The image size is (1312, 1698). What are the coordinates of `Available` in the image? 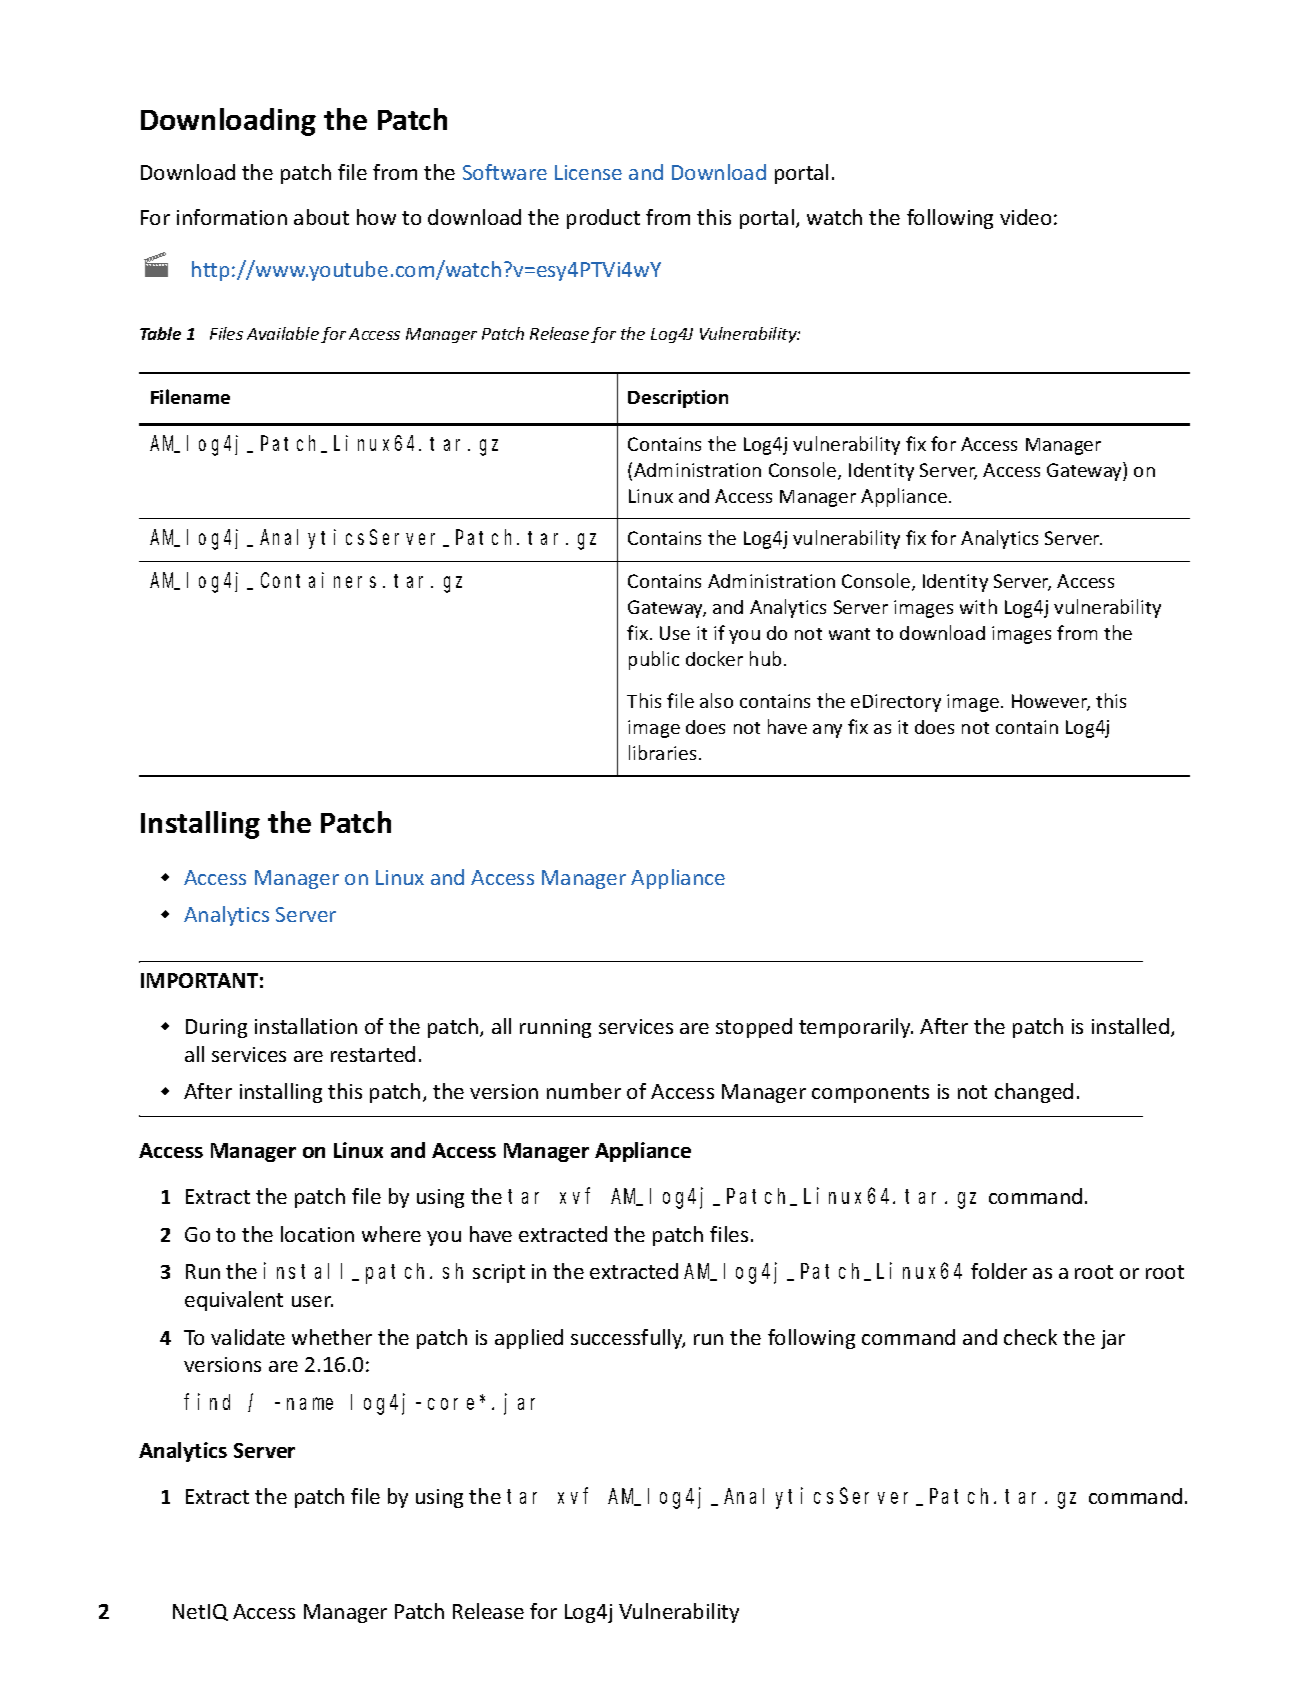 It's located at (283, 333).
